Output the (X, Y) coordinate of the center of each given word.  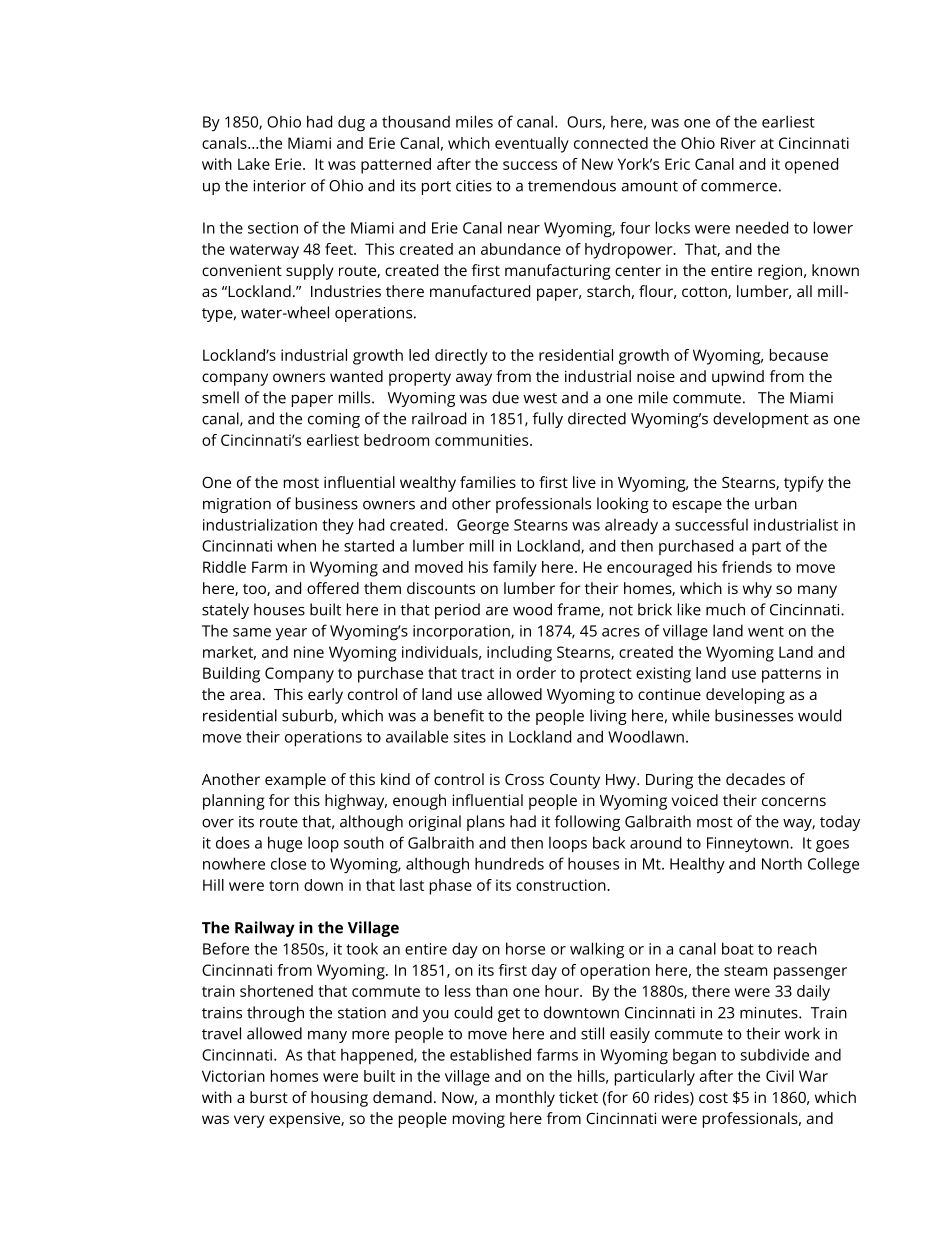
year (291, 634)
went (766, 631)
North (782, 863)
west (540, 398)
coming (334, 420)
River (738, 143)
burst (269, 1097)
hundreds (509, 863)
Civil (780, 1076)
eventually (532, 145)
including (519, 654)
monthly (525, 1099)
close (288, 863)
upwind (738, 378)
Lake (254, 164)
